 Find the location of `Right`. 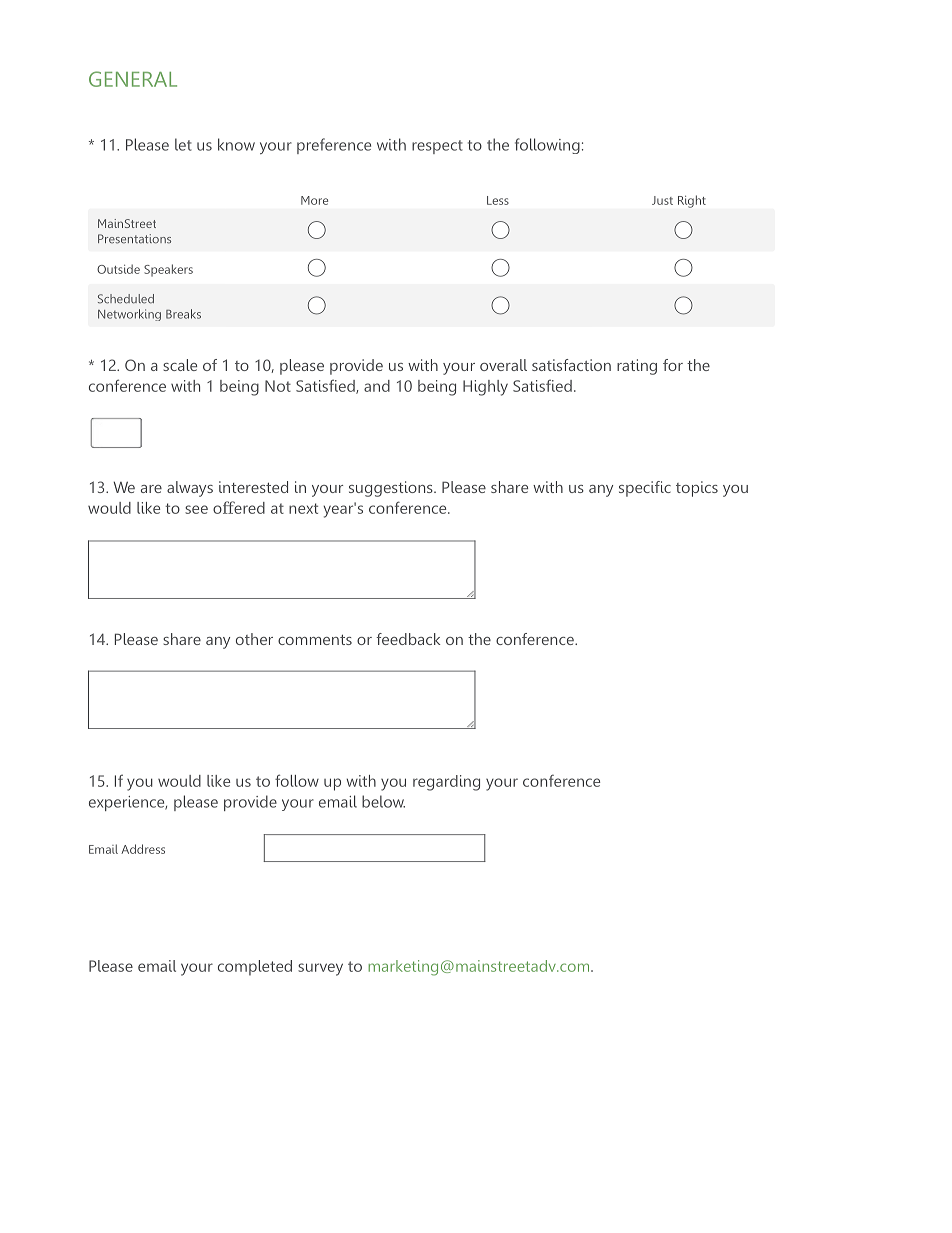

Right is located at coordinates (692, 201).
